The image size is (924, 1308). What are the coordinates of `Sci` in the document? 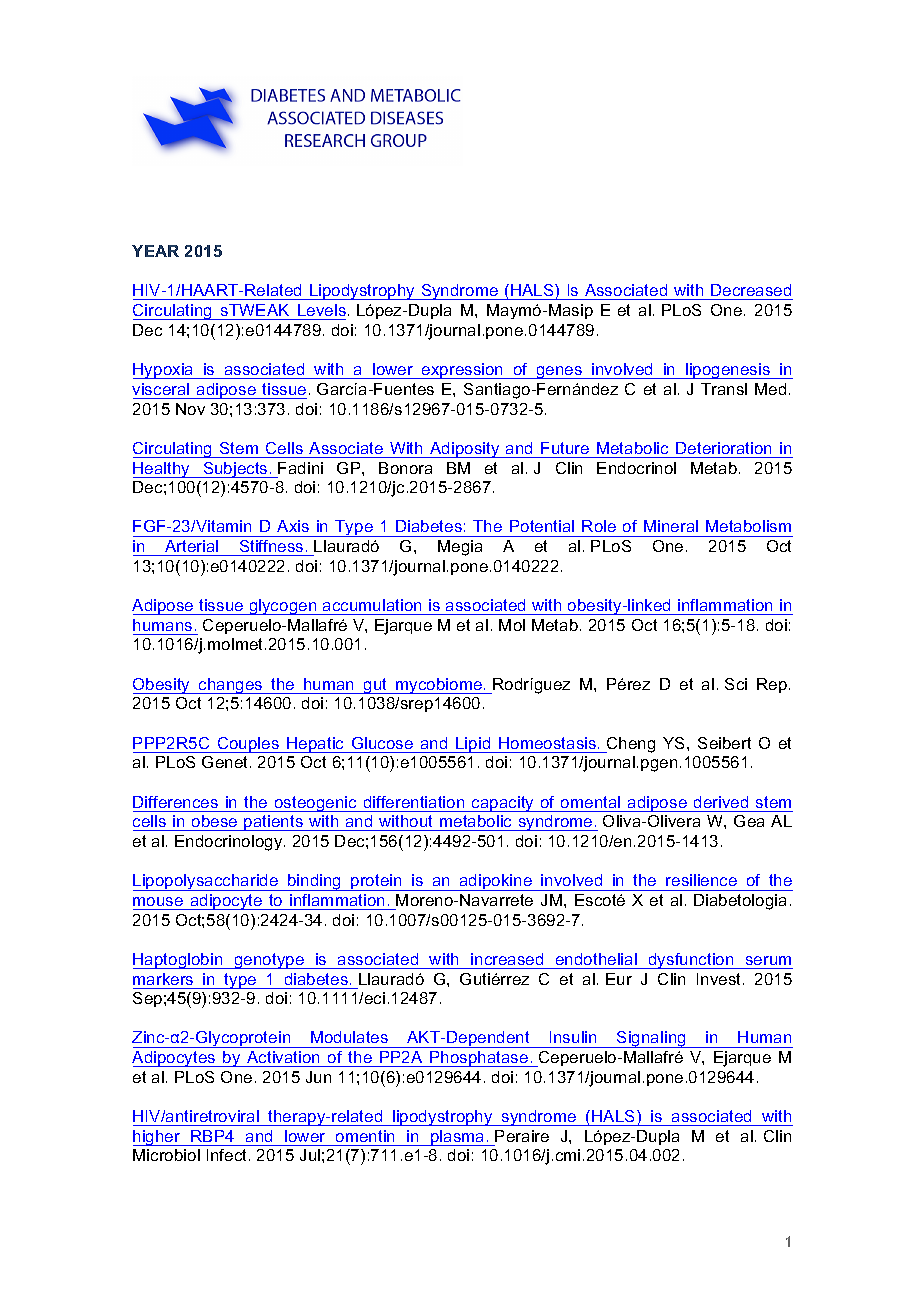 It's located at (736, 684).
